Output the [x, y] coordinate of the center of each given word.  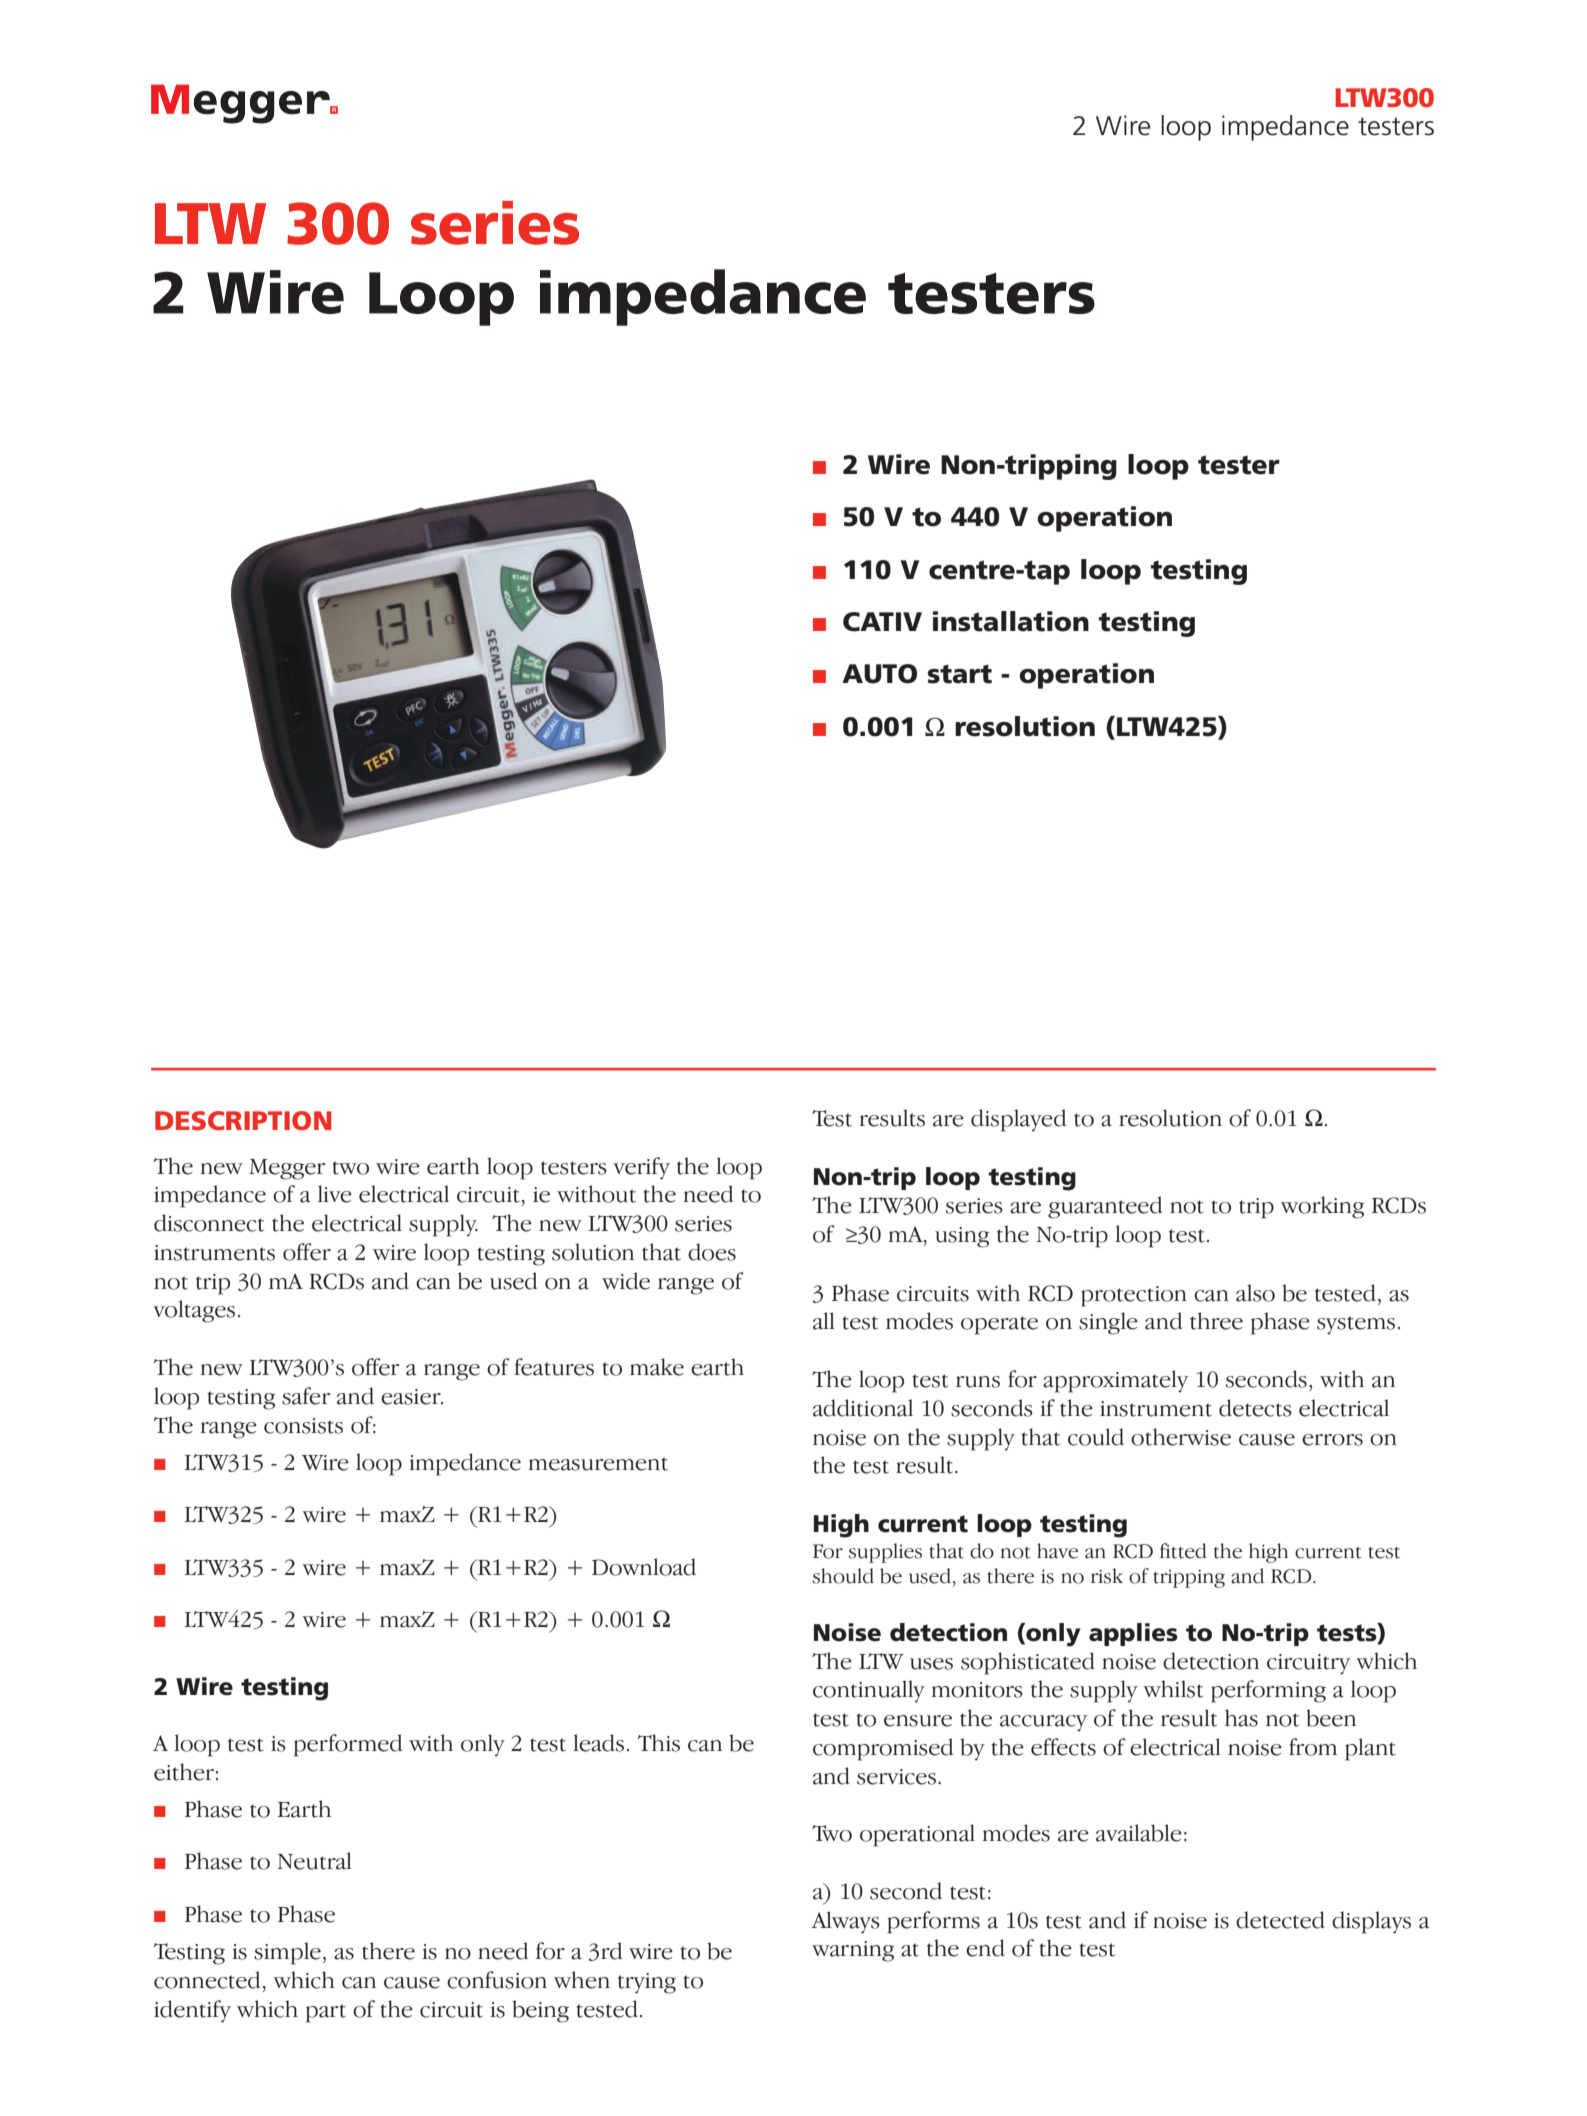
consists [303, 1426]
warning [853, 1951]
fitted [1183, 1551]
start [959, 674]
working [1322, 1207]
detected [1280, 1920]
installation [1011, 621]
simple [287, 1953]
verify [641, 1168]
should [843, 1576]
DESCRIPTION [243, 1121]
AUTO [879, 674]
